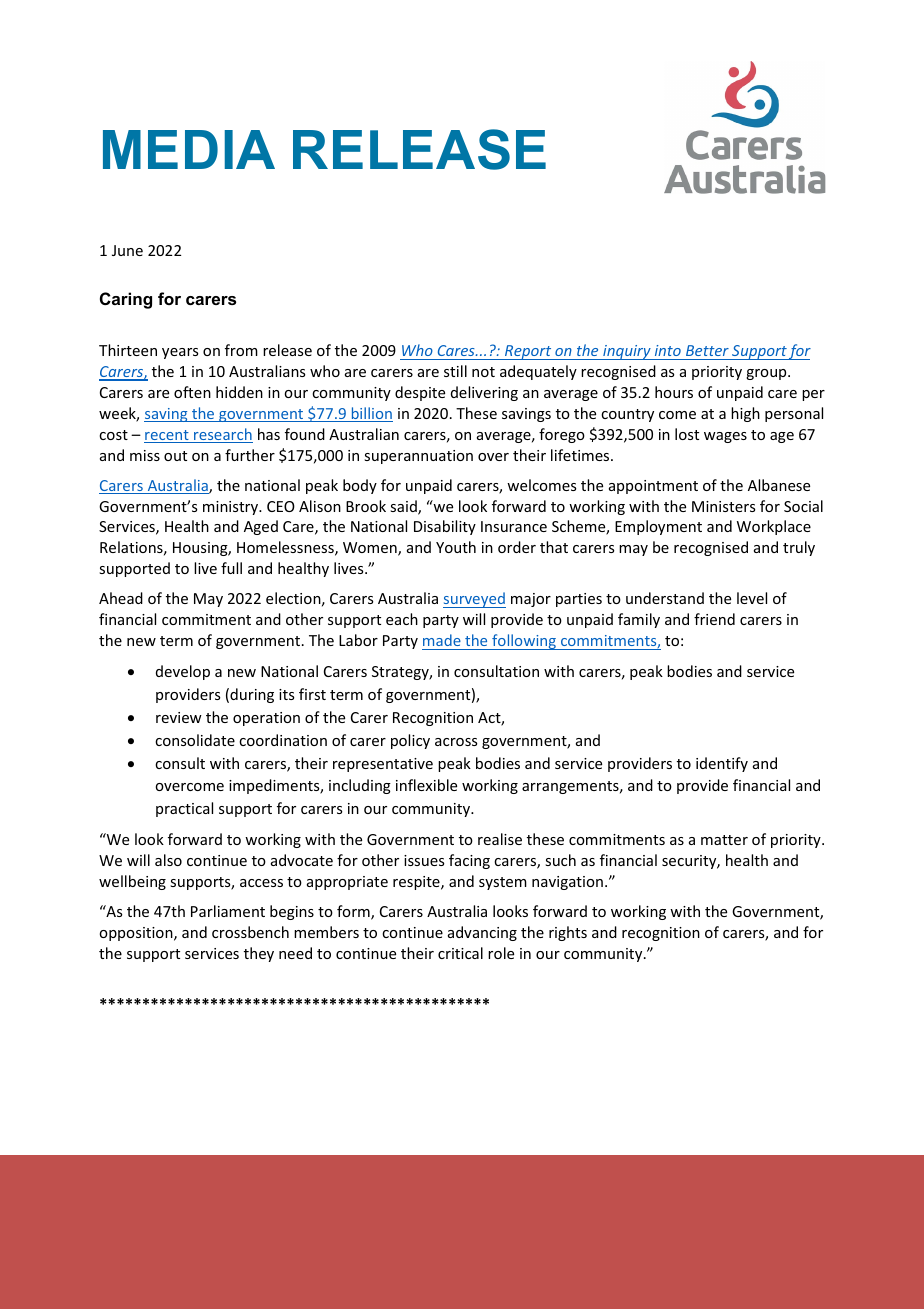 The height and width of the image is (1309, 924). What do you see at coordinates (228, 911) in the image?
I see `Parliament` at bounding box center [228, 911].
